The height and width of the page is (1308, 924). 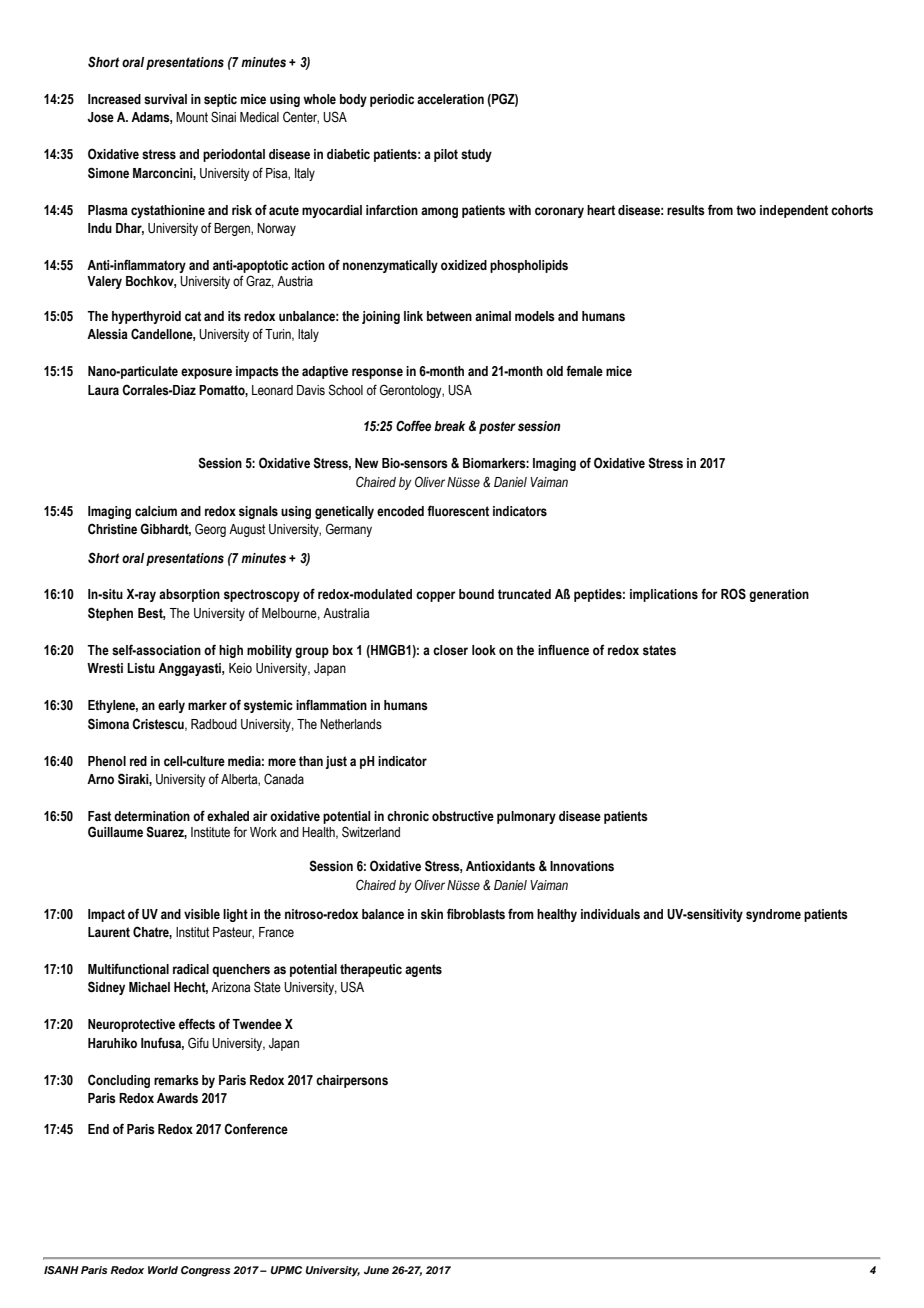 What do you see at coordinates (773, 915) in the page?
I see `syndrome` at bounding box center [773, 915].
